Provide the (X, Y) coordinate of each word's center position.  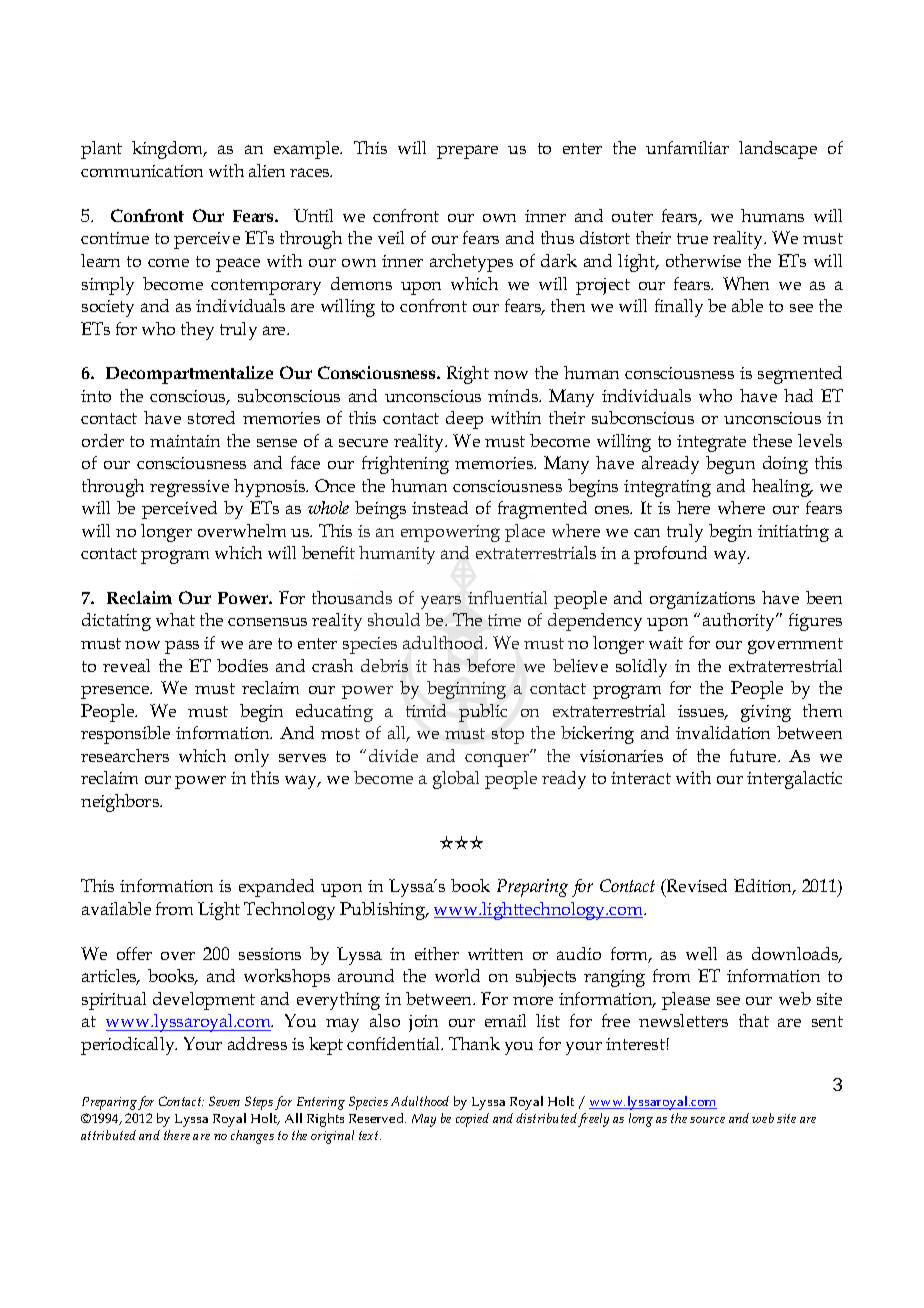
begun (730, 465)
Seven (224, 1101)
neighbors (121, 803)
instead (440, 507)
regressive (189, 488)
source (707, 1120)
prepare (467, 152)
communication (142, 171)
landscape (778, 150)
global (456, 780)
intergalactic (794, 780)
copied (472, 1120)
